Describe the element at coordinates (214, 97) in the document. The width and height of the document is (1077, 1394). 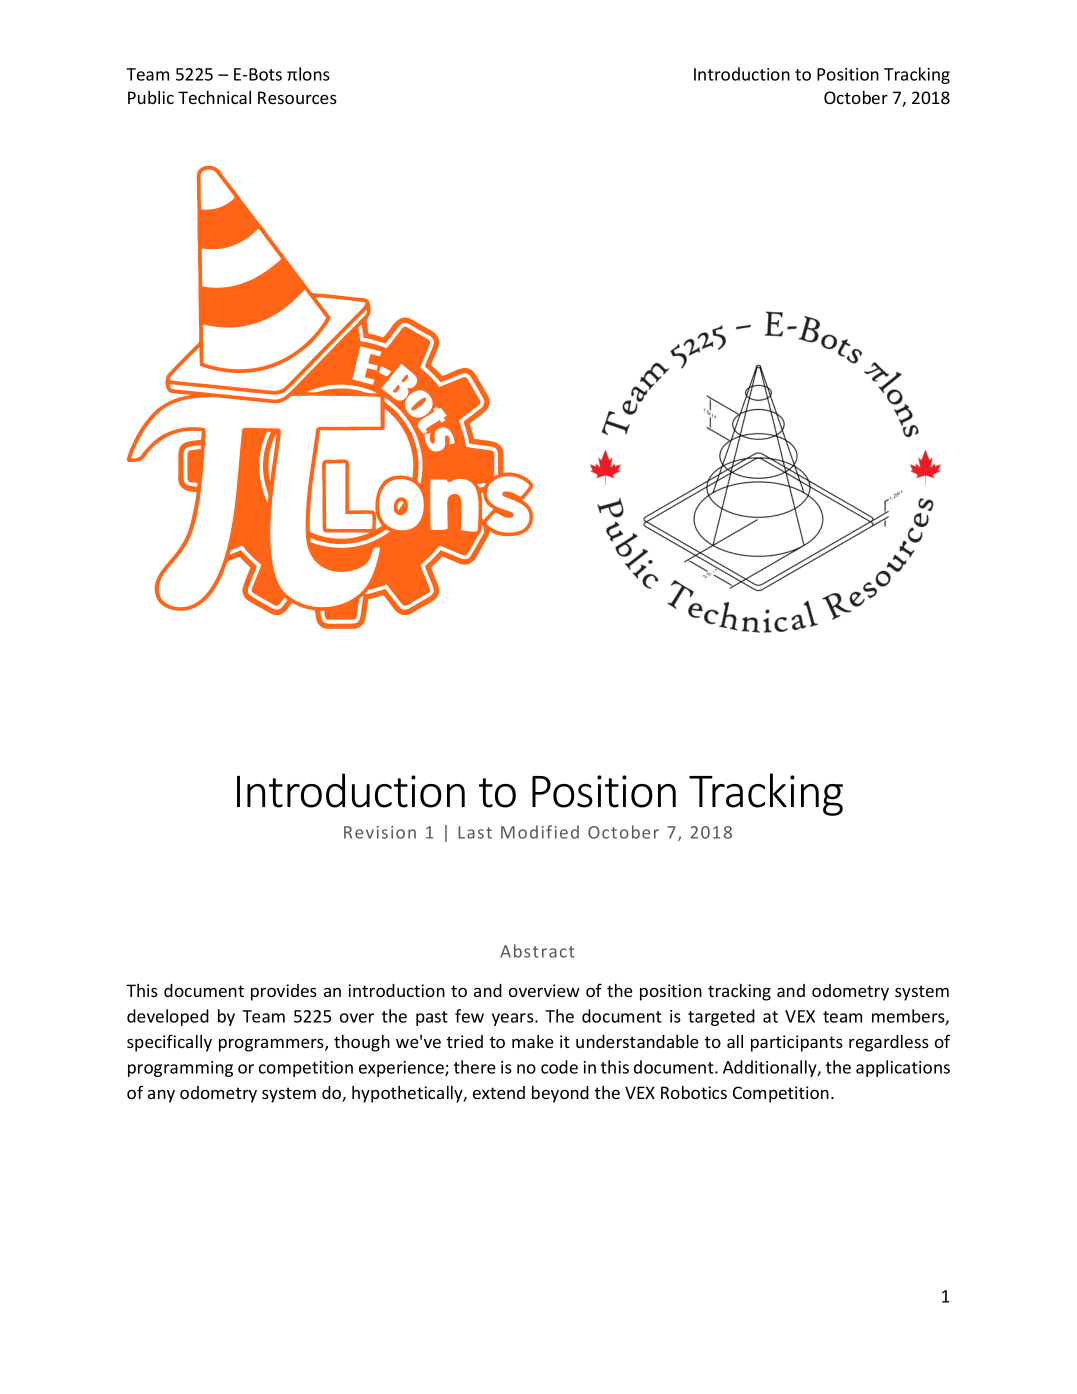
I see `Technical` at that location.
